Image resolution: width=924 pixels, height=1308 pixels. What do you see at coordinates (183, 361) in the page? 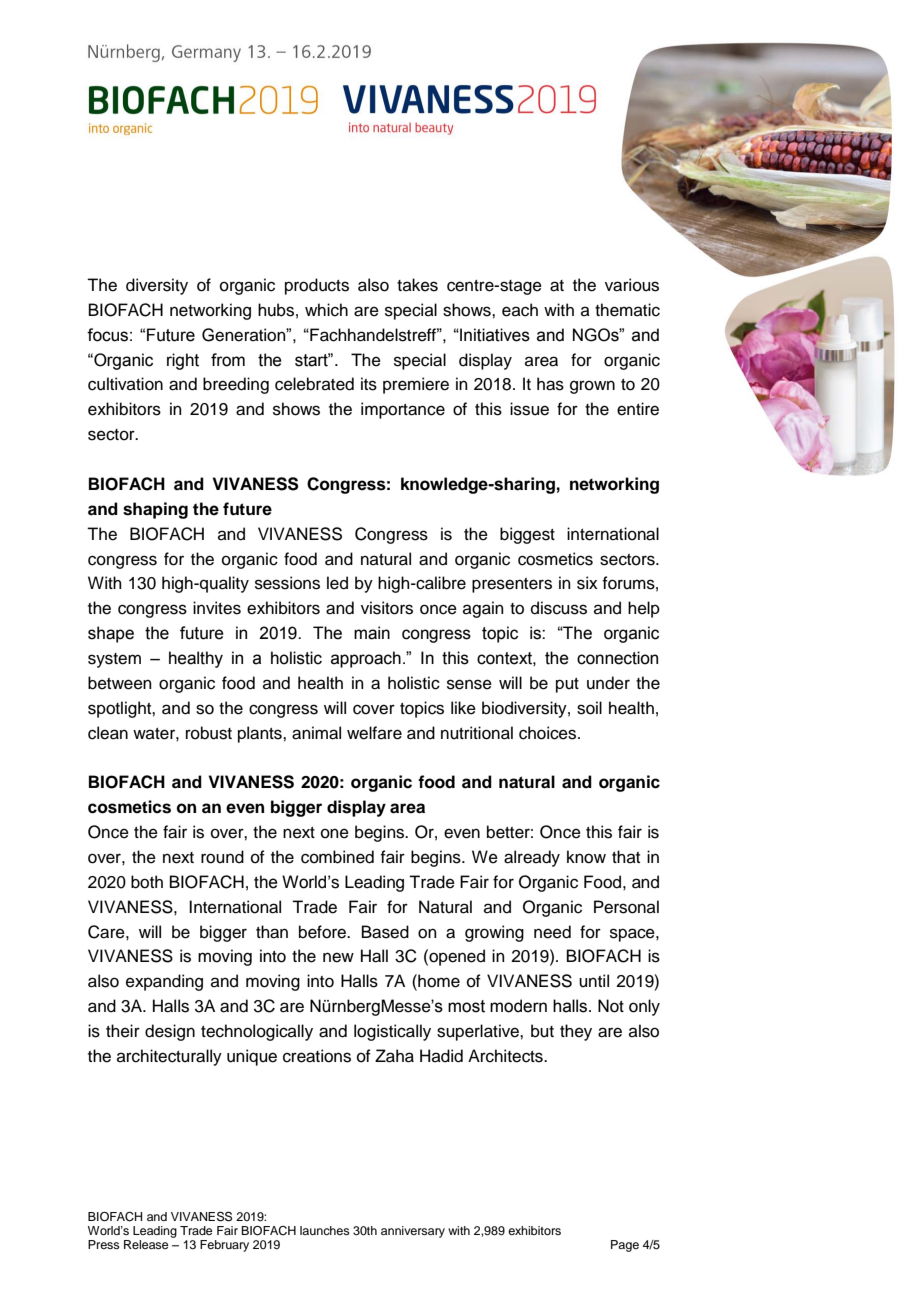
I see `right` at bounding box center [183, 361].
